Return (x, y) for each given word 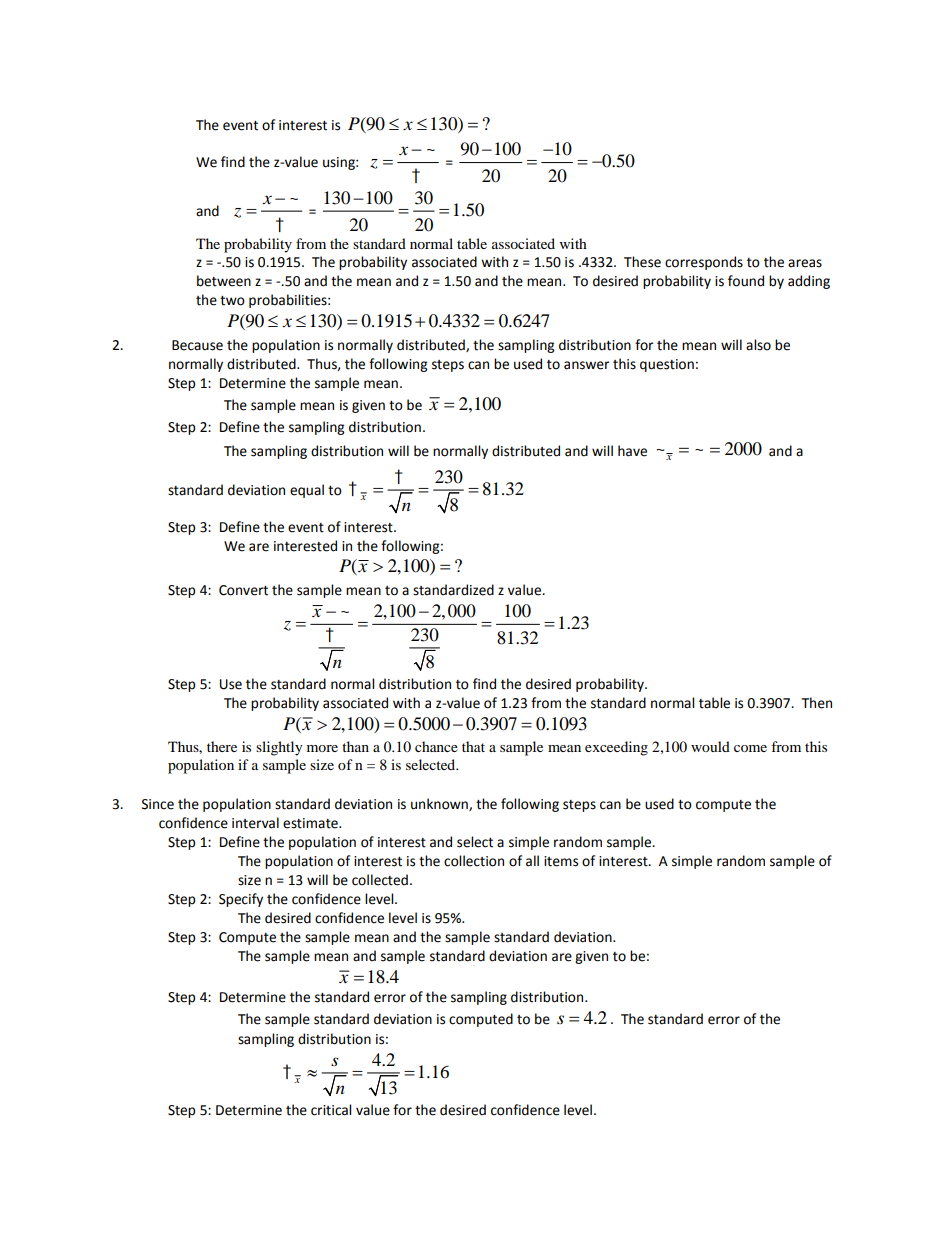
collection (474, 861)
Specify (241, 900)
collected (380, 880)
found (746, 281)
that (473, 746)
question (667, 365)
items (561, 861)
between (224, 281)
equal (307, 491)
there (222, 746)
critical (331, 1110)
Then (817, 703)
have (632, 451)
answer (586, 365)
